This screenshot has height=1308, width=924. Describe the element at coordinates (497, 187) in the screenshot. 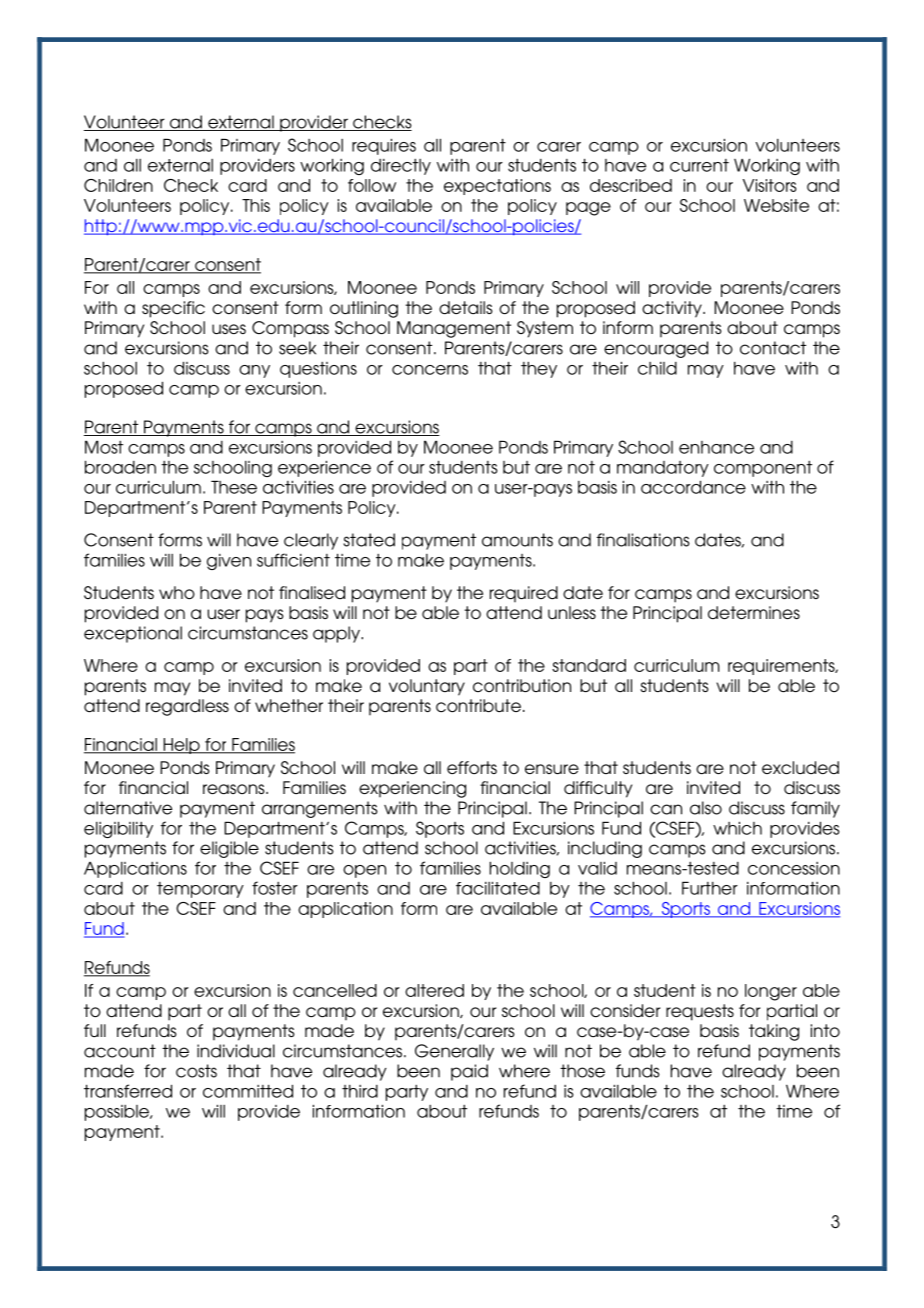

I see `expectations` at that location.
